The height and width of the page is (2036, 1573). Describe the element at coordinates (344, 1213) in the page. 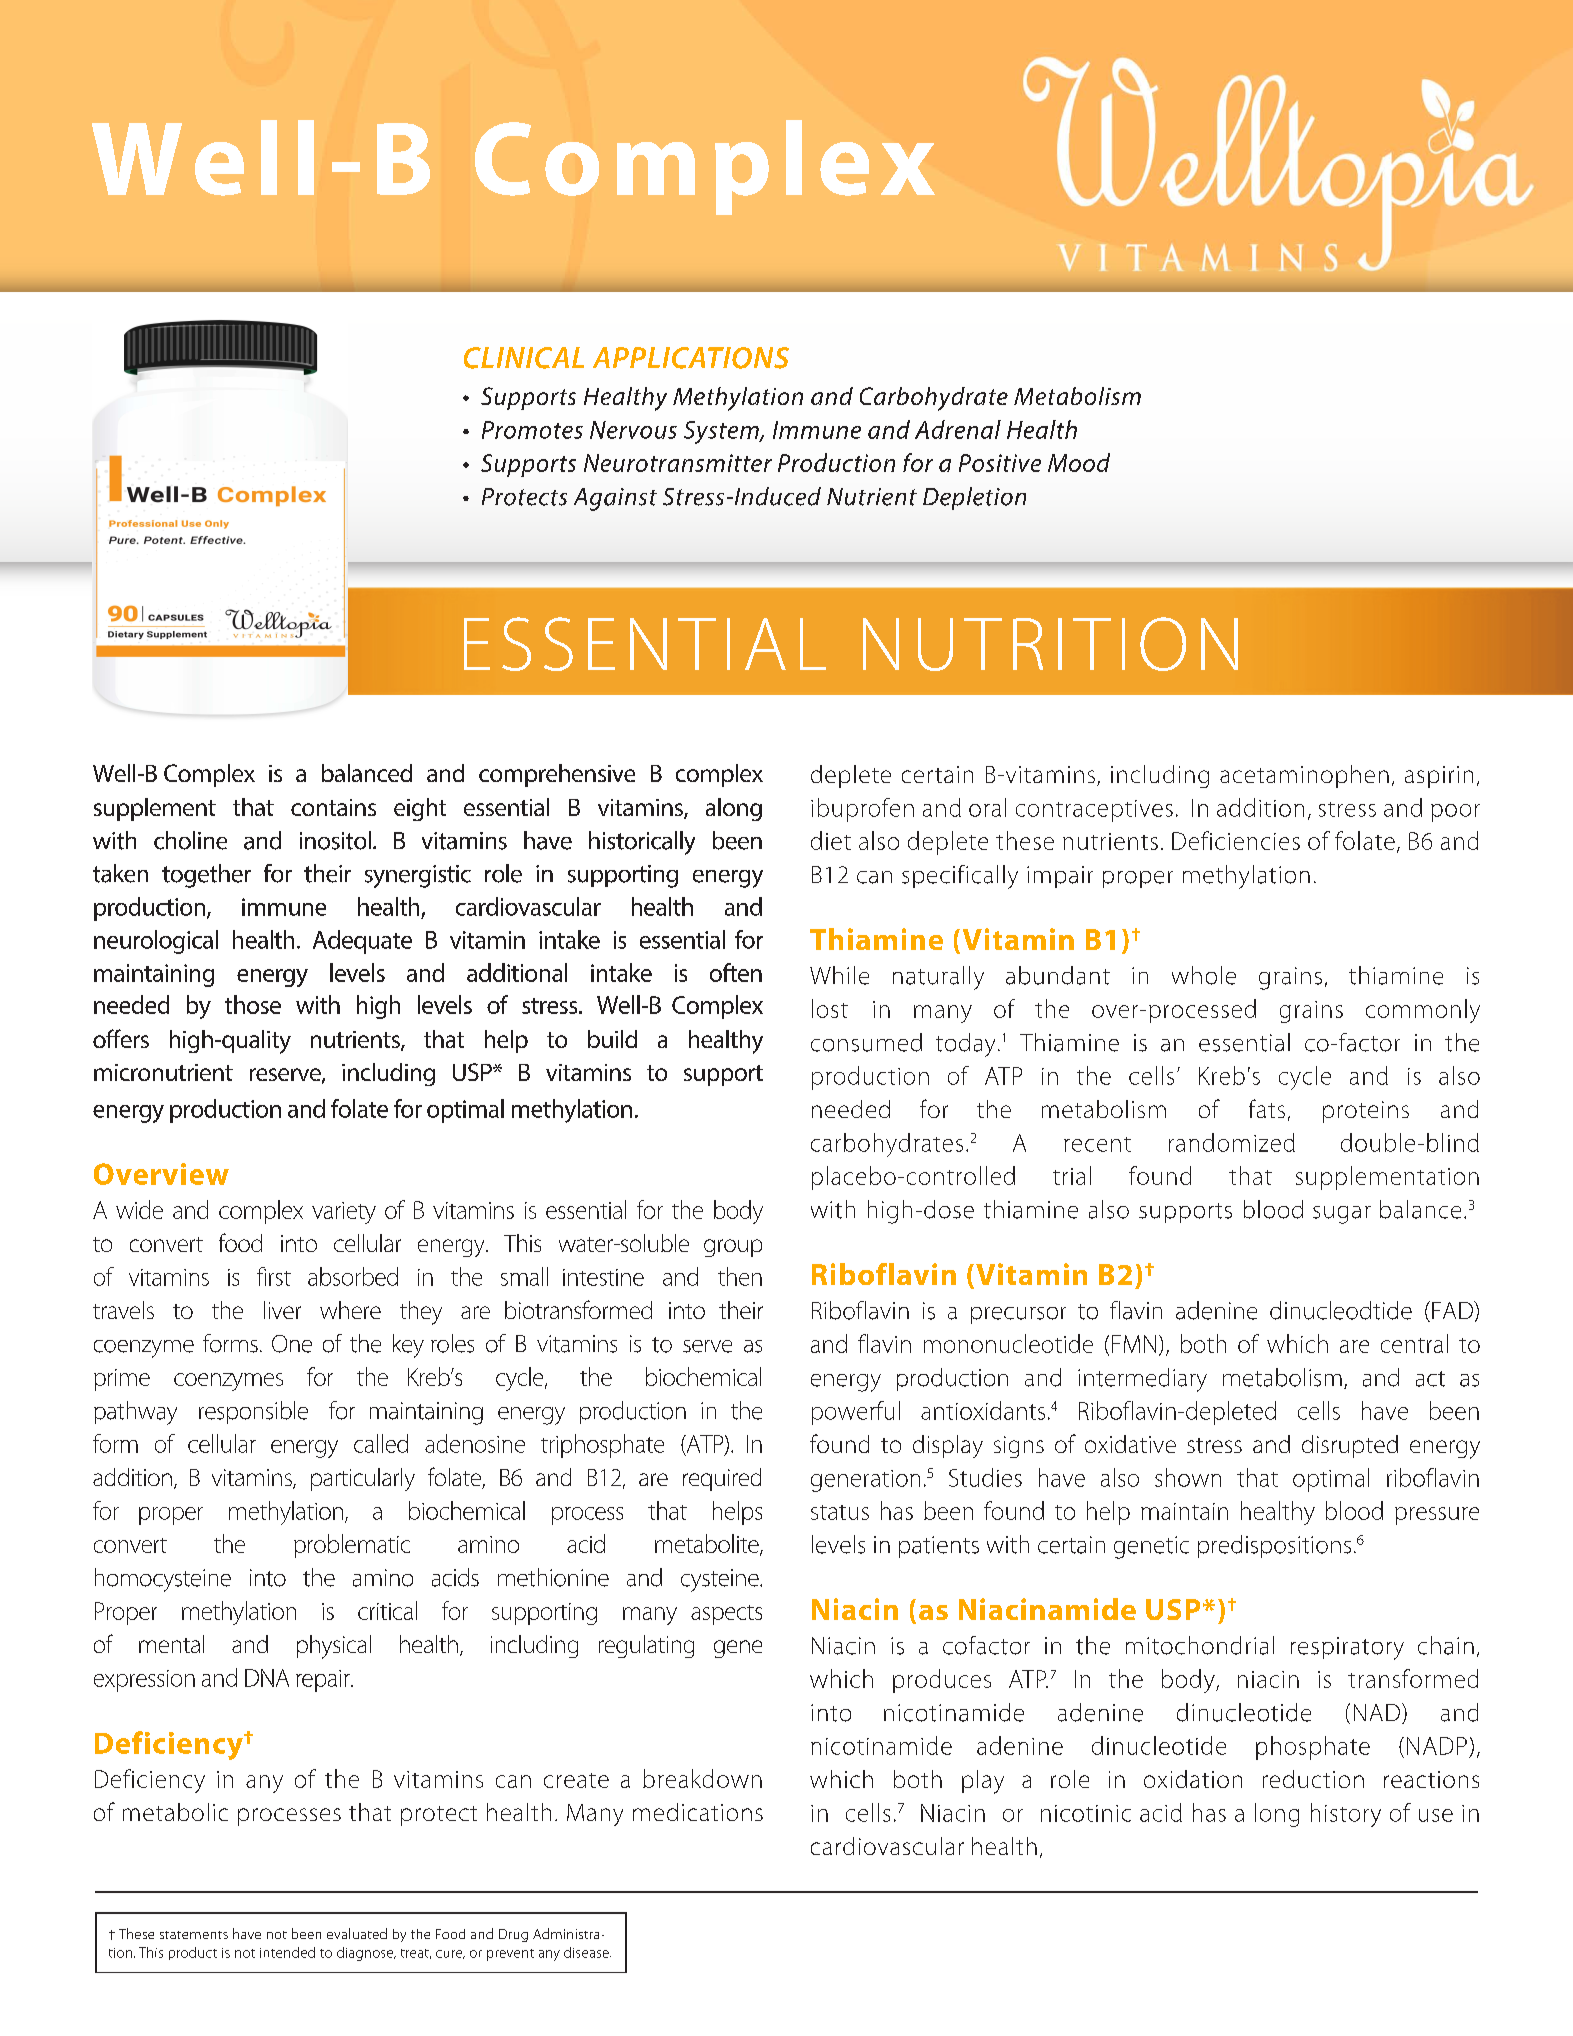

I see `variety` at that location.
